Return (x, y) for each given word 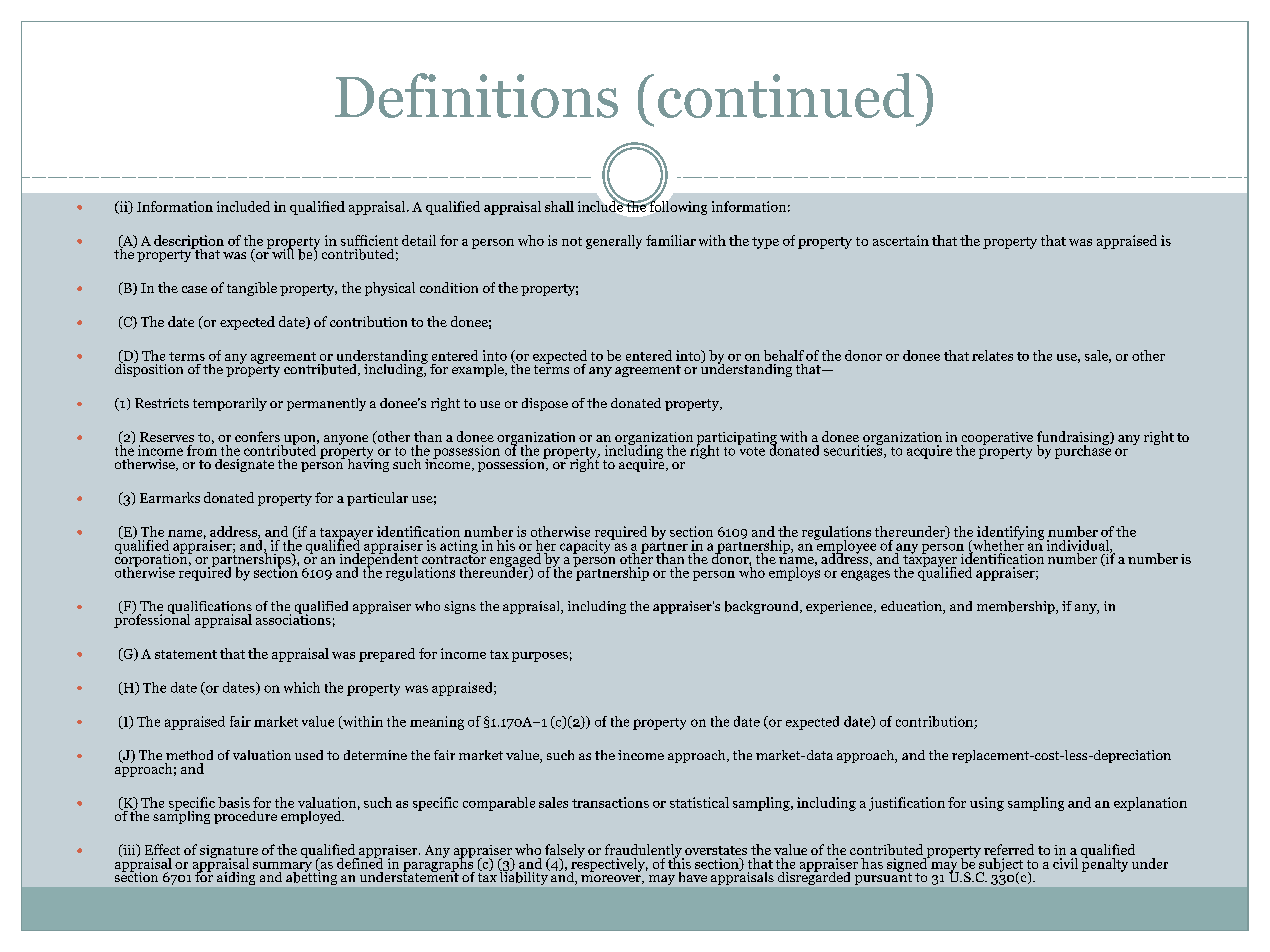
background (763, 607)
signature (229, 853)
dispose (545, 404)
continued (786, 95)
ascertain (901, 240)
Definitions (476, 95)
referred (1009, 849)
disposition (149, 369)
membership (1017, 607)
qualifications (210, 609)
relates (992, 355)
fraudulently (644, 852)
